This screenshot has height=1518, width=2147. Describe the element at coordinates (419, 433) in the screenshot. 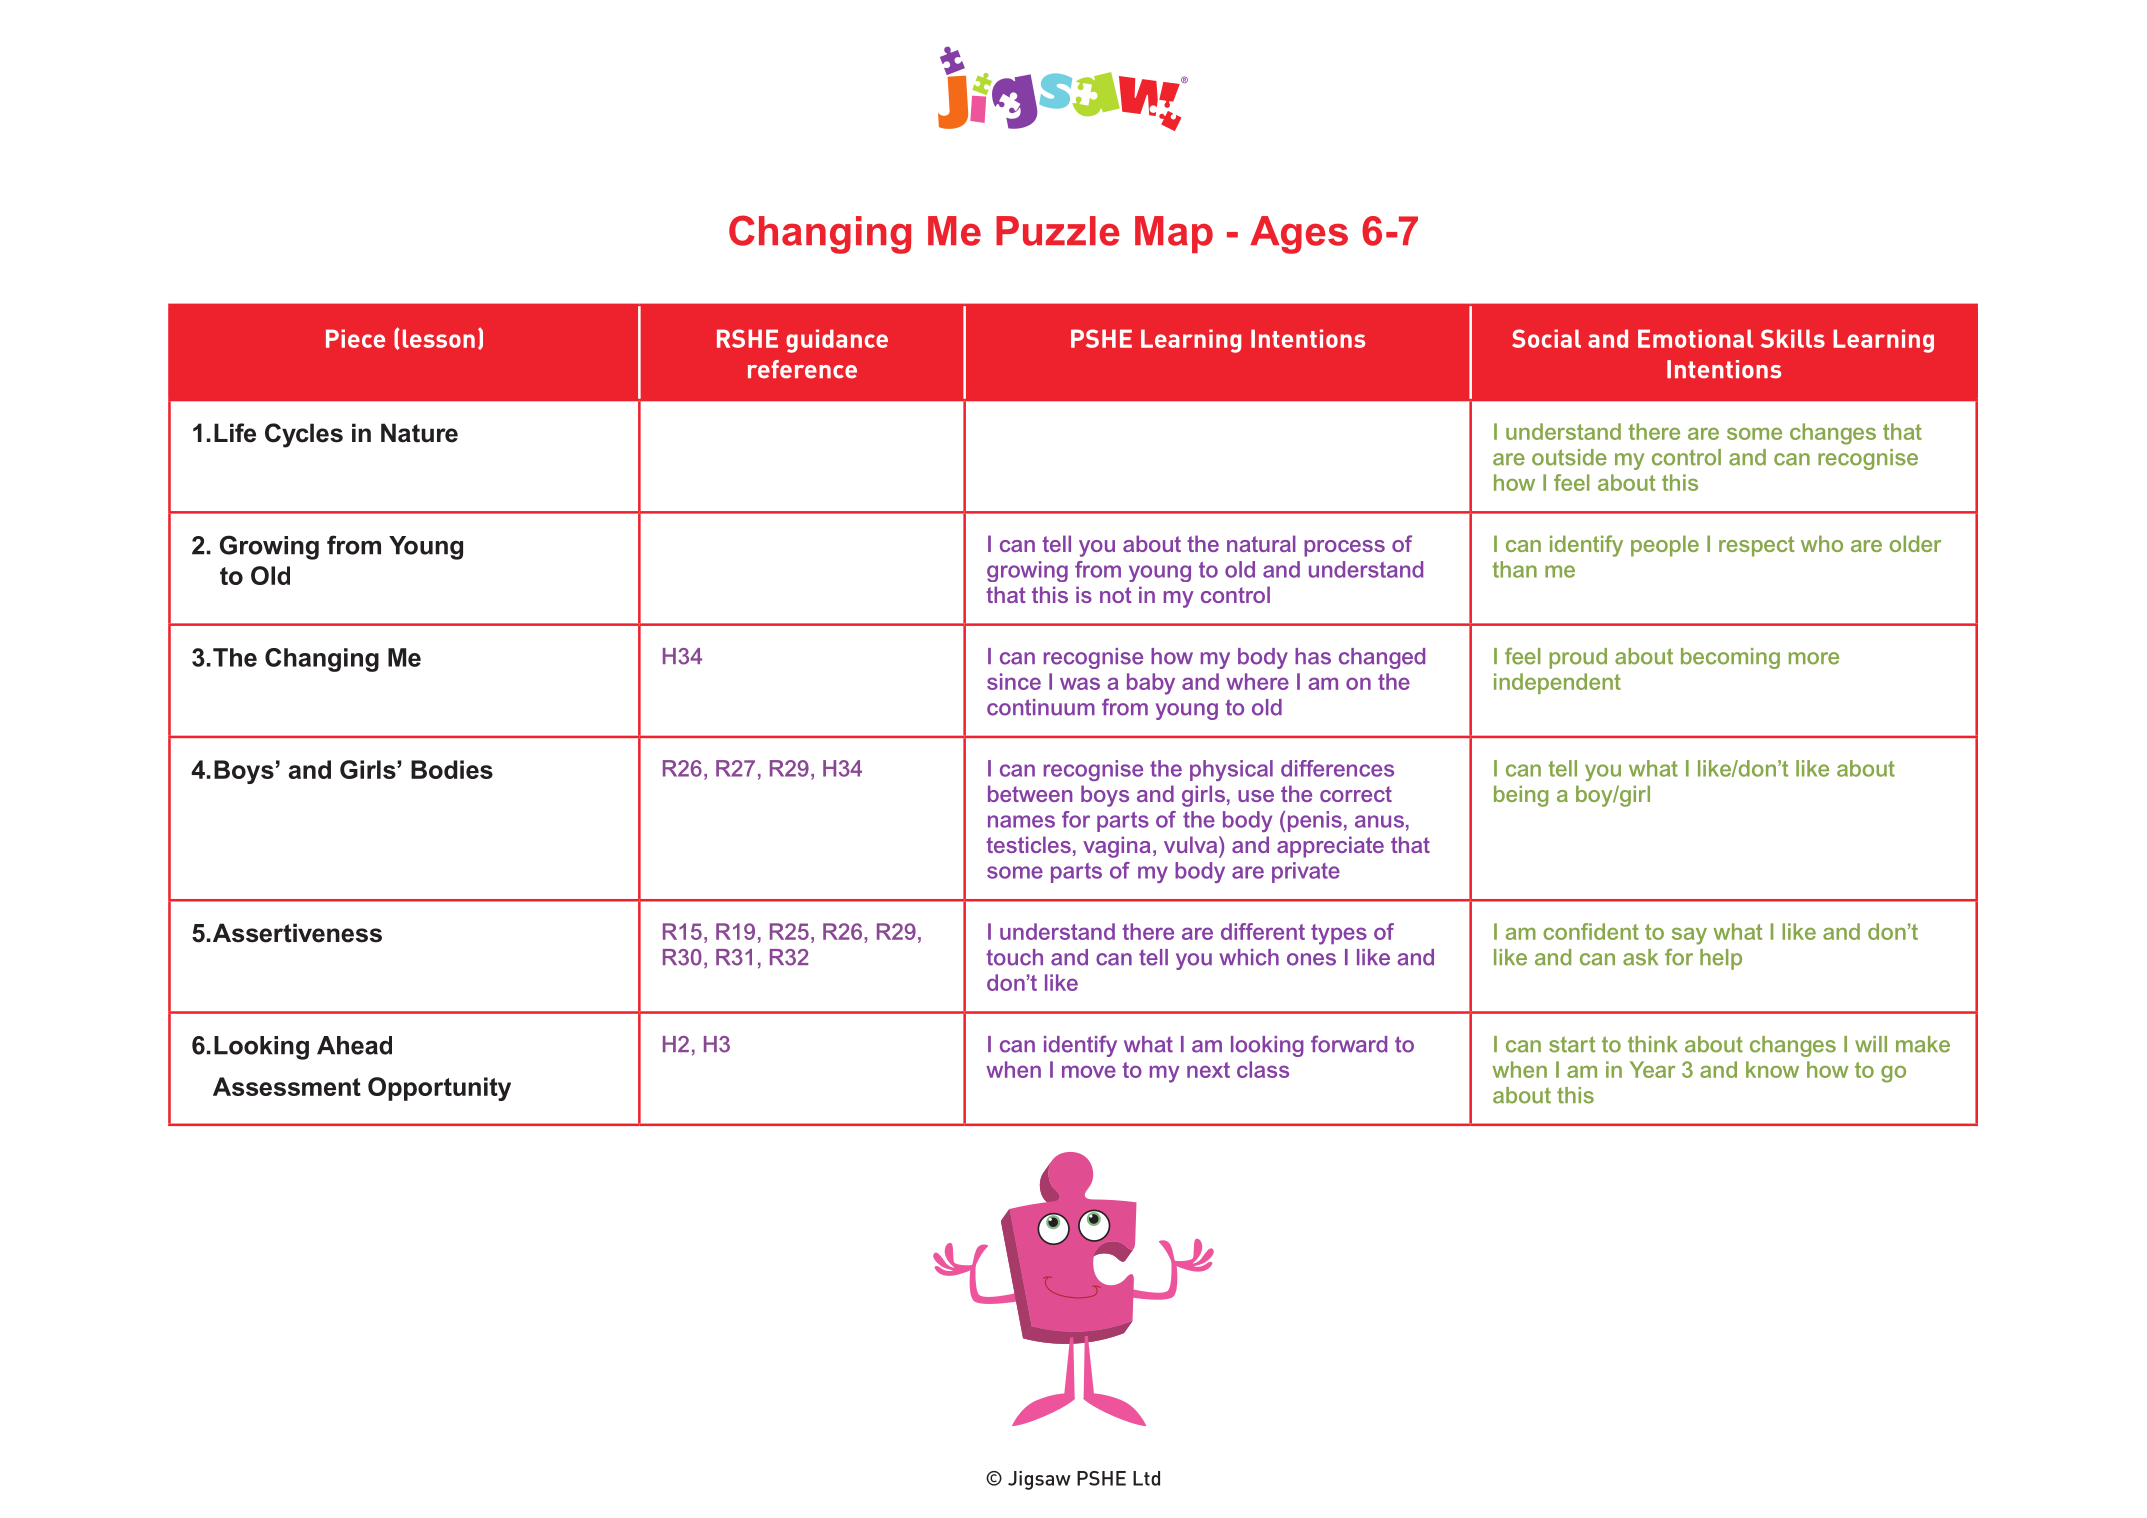

I see `Nature` at that location.
